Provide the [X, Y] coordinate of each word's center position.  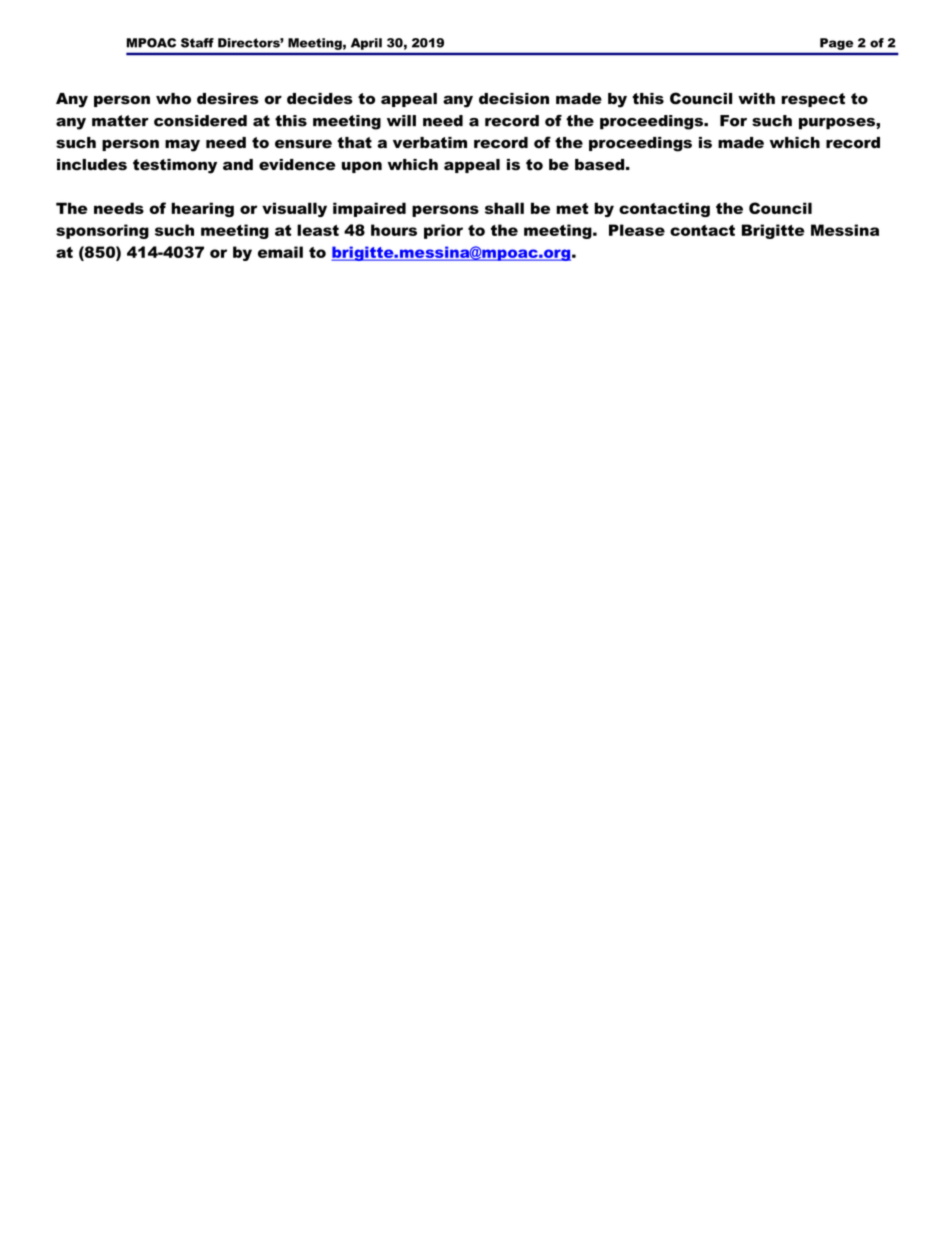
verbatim [430, 143]
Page [836, 44]
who [173, 99]
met [572, 208]
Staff [197, 43]
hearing [202, 209]
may [182, 145]
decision [514, 99]
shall [504, 208]
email [280, 252]
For [733, 121]
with [756, 99]
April [366, 44]
